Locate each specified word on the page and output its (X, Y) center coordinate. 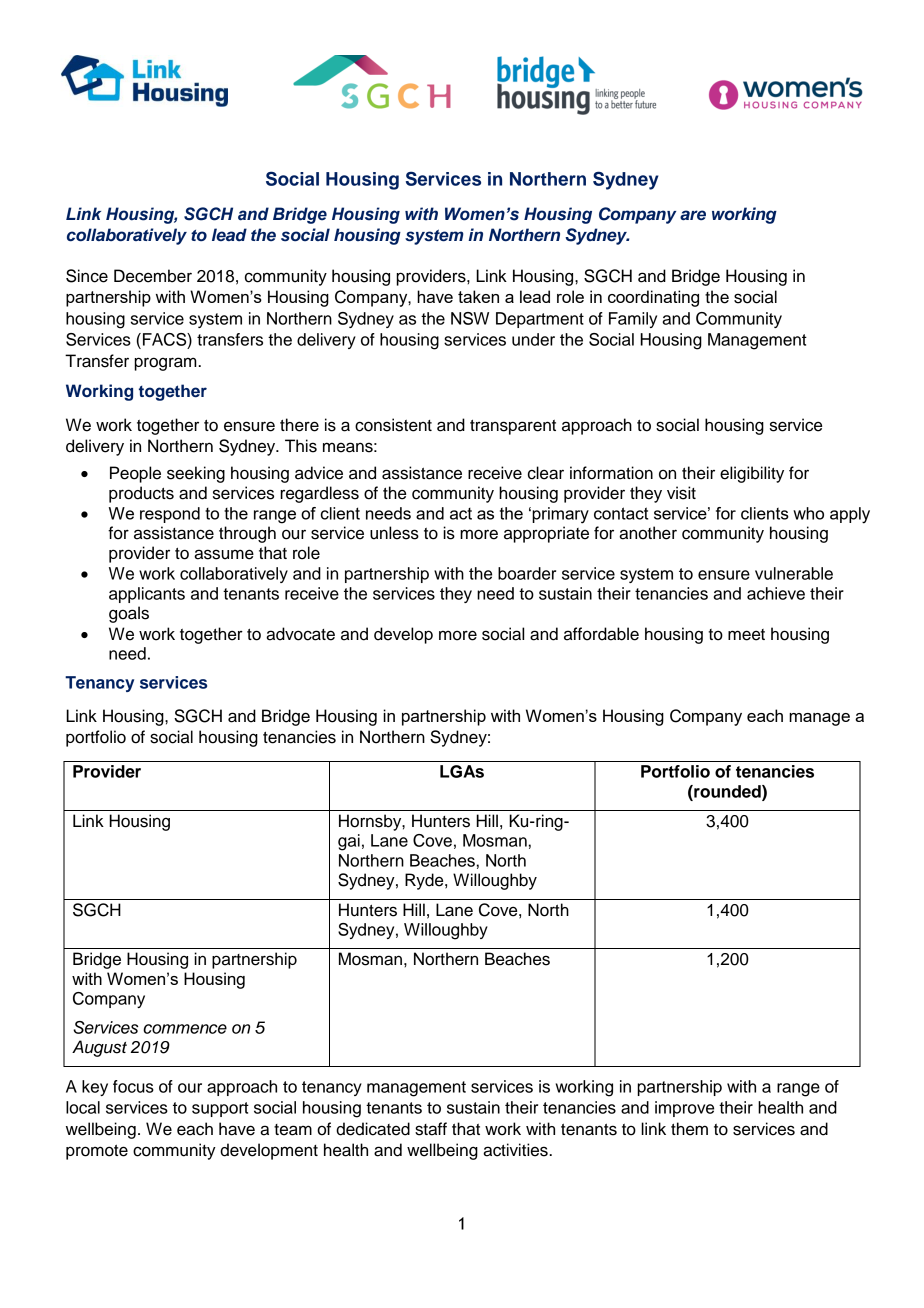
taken (478, 296)
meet (746, 635)
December (153, 276)
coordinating (653, 298)
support (220, 1109)
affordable (601, 634)
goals (129, 614)
